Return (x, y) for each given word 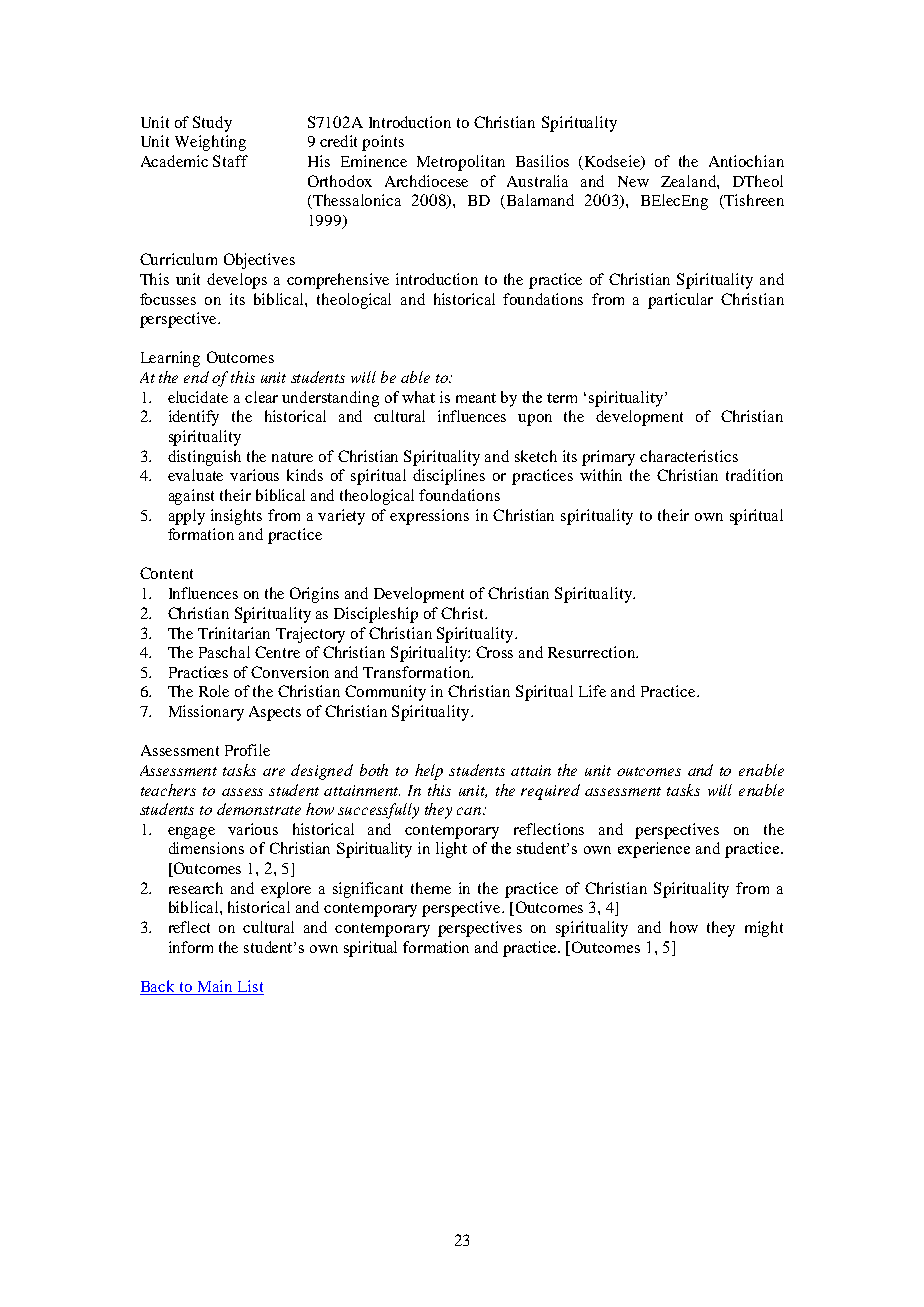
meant (476, 398)
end (196, 377)
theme (431, 888)
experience (654, 850)
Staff (230, 161)
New (633, 181)
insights (236, 517)
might (764, 929)
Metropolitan (461, 163)
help (429, 772)
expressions (429, 517)
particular (680, 301)
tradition (754, 475)
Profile (247, 750)
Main (214, 987)
